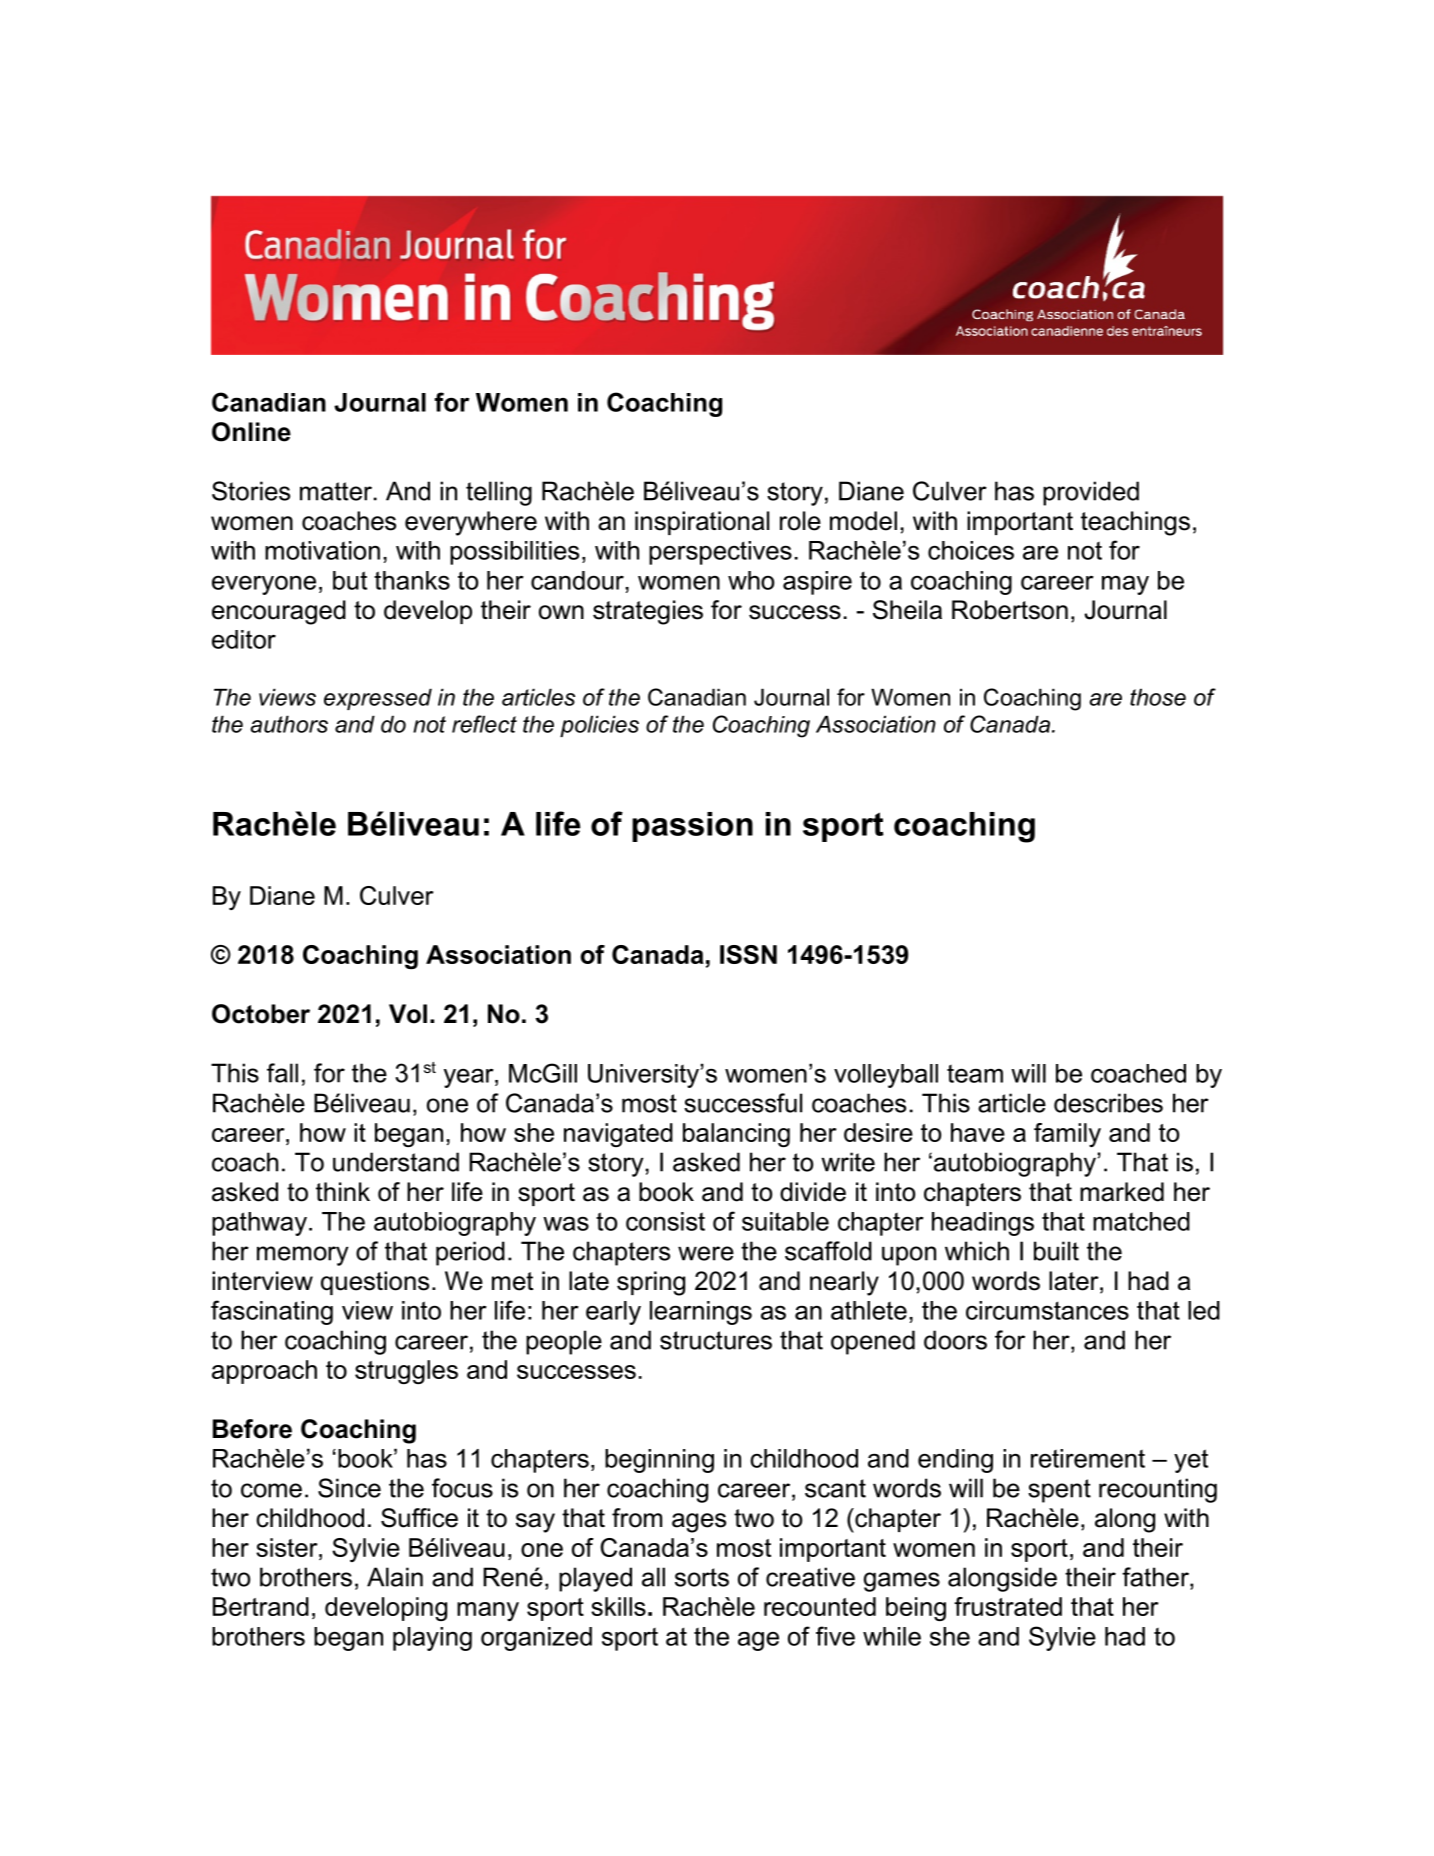 Image resolution: width=1434 pixels, height=1856 pixels. I want to click on structures, so click(716, 1340).
